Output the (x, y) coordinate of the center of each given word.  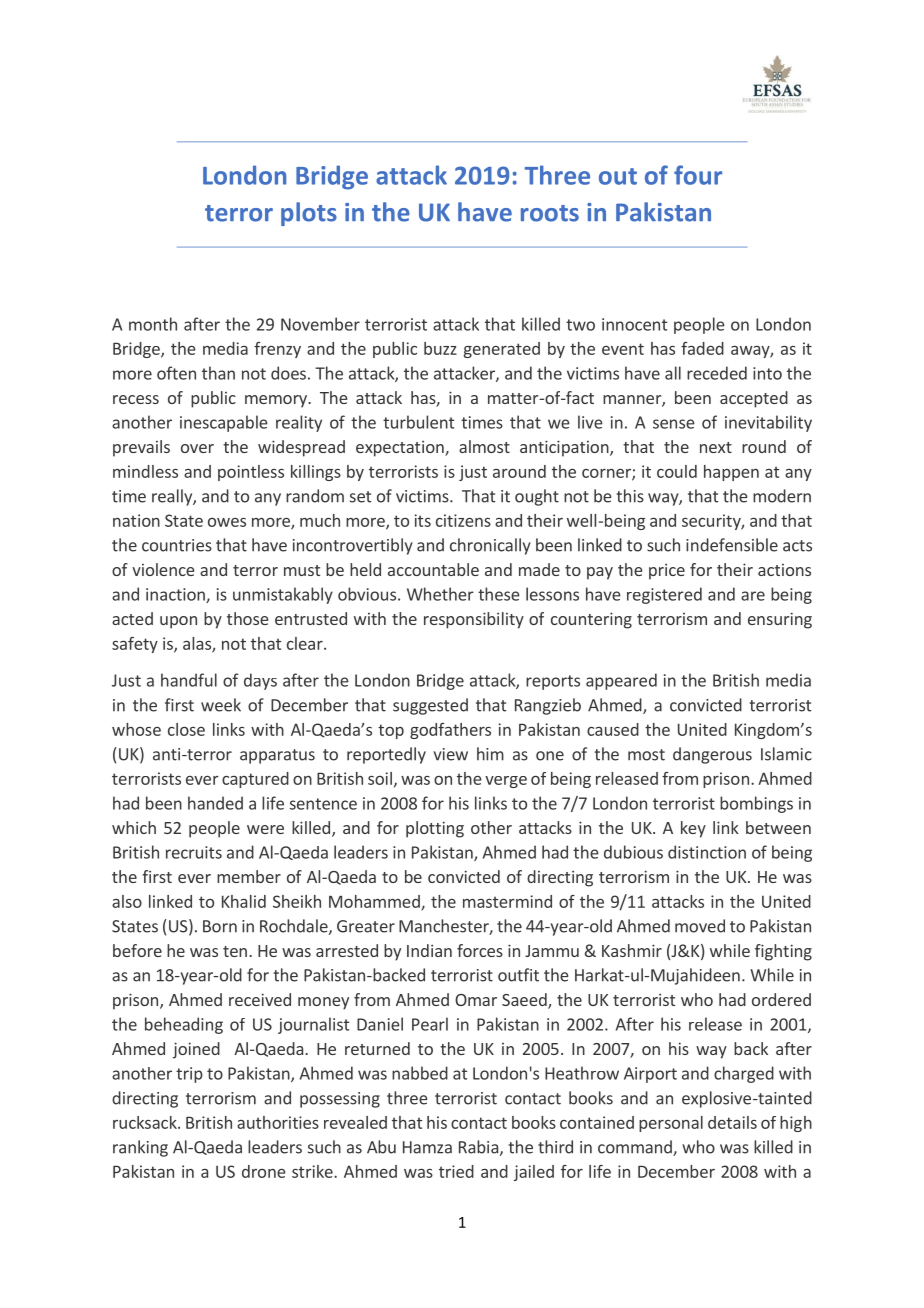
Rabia (478, 1147)
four (698, 175)
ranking (140, 1148)
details (732, 1122)
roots (550, 213)
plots (309, 214)
